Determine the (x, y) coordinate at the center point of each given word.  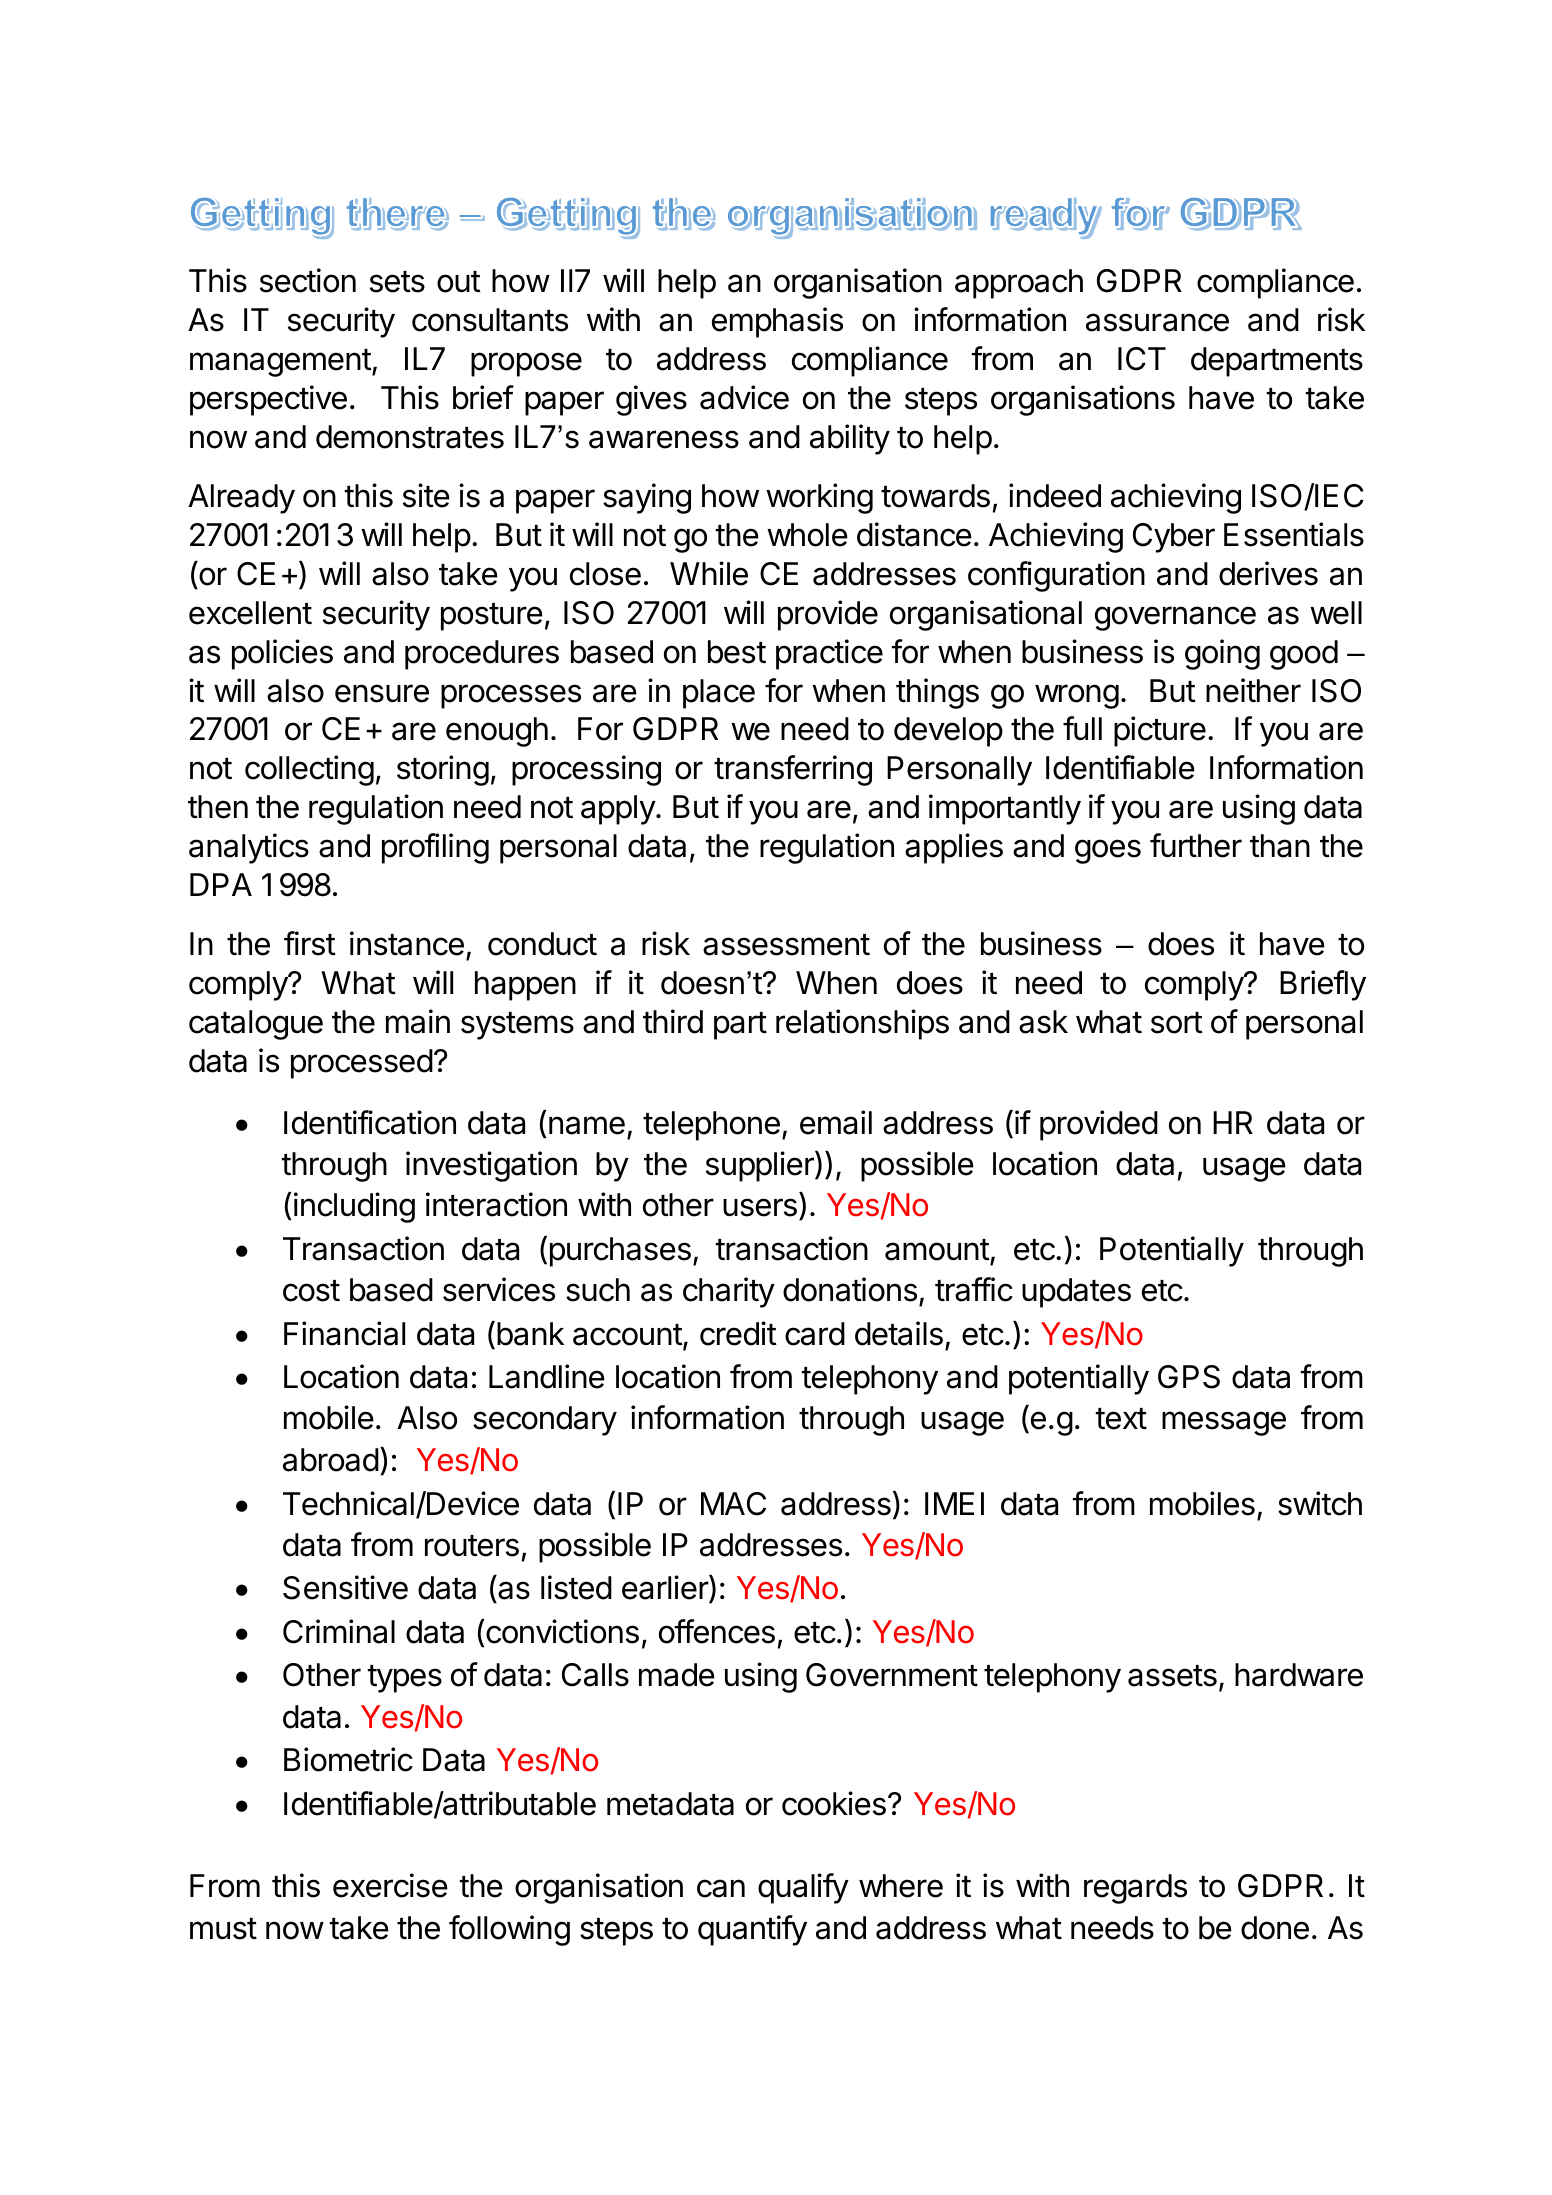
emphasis (777, 322)
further (1196, 845)
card (815, 1334)
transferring (793, 770)
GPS (1189, 1377)
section (308, 280)
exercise (390, 1885)
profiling (435, 848)
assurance (1157, 322)
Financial (344, 1333)
